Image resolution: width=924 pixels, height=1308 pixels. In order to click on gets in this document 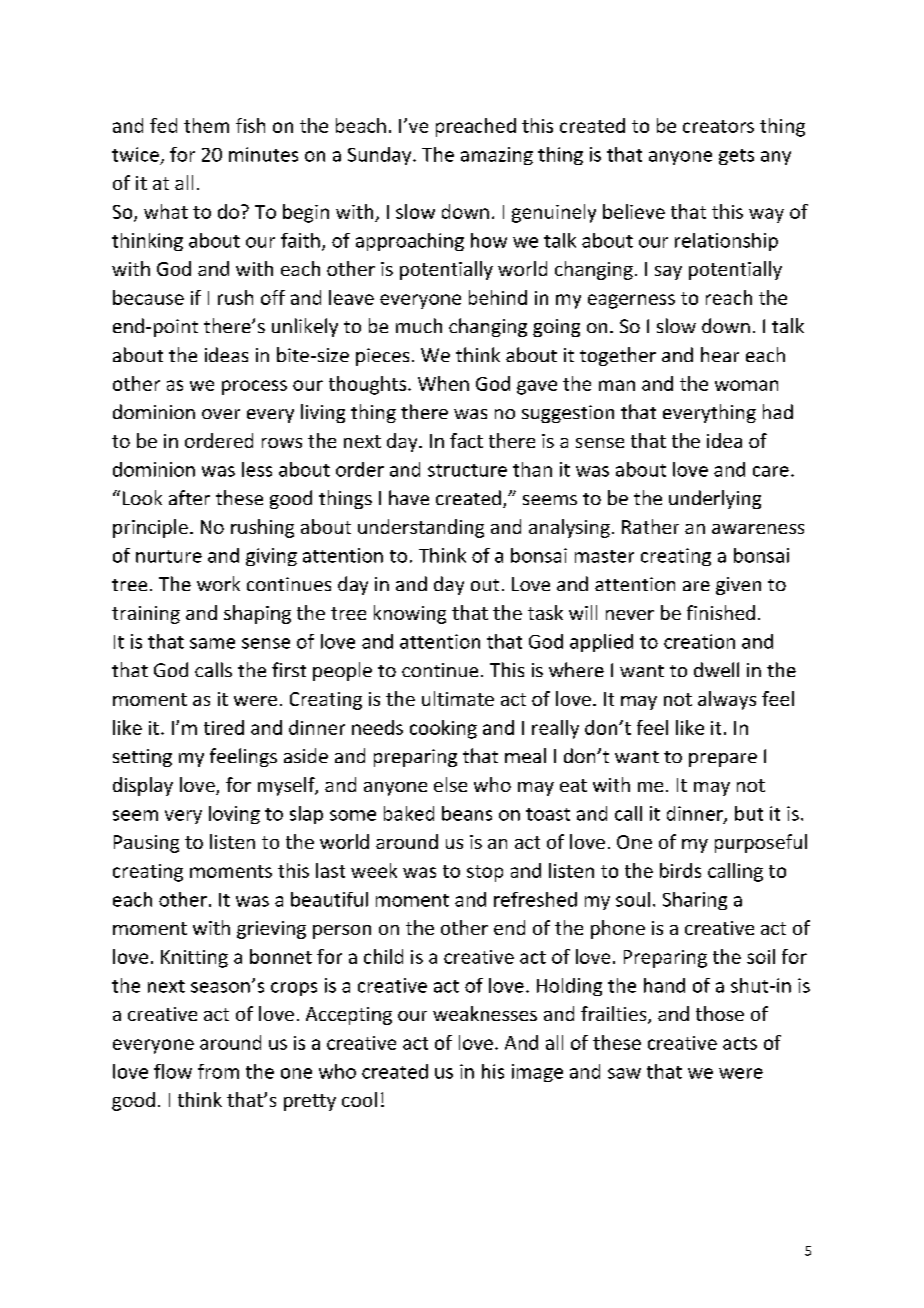, I will do `click(736, 157)`.
